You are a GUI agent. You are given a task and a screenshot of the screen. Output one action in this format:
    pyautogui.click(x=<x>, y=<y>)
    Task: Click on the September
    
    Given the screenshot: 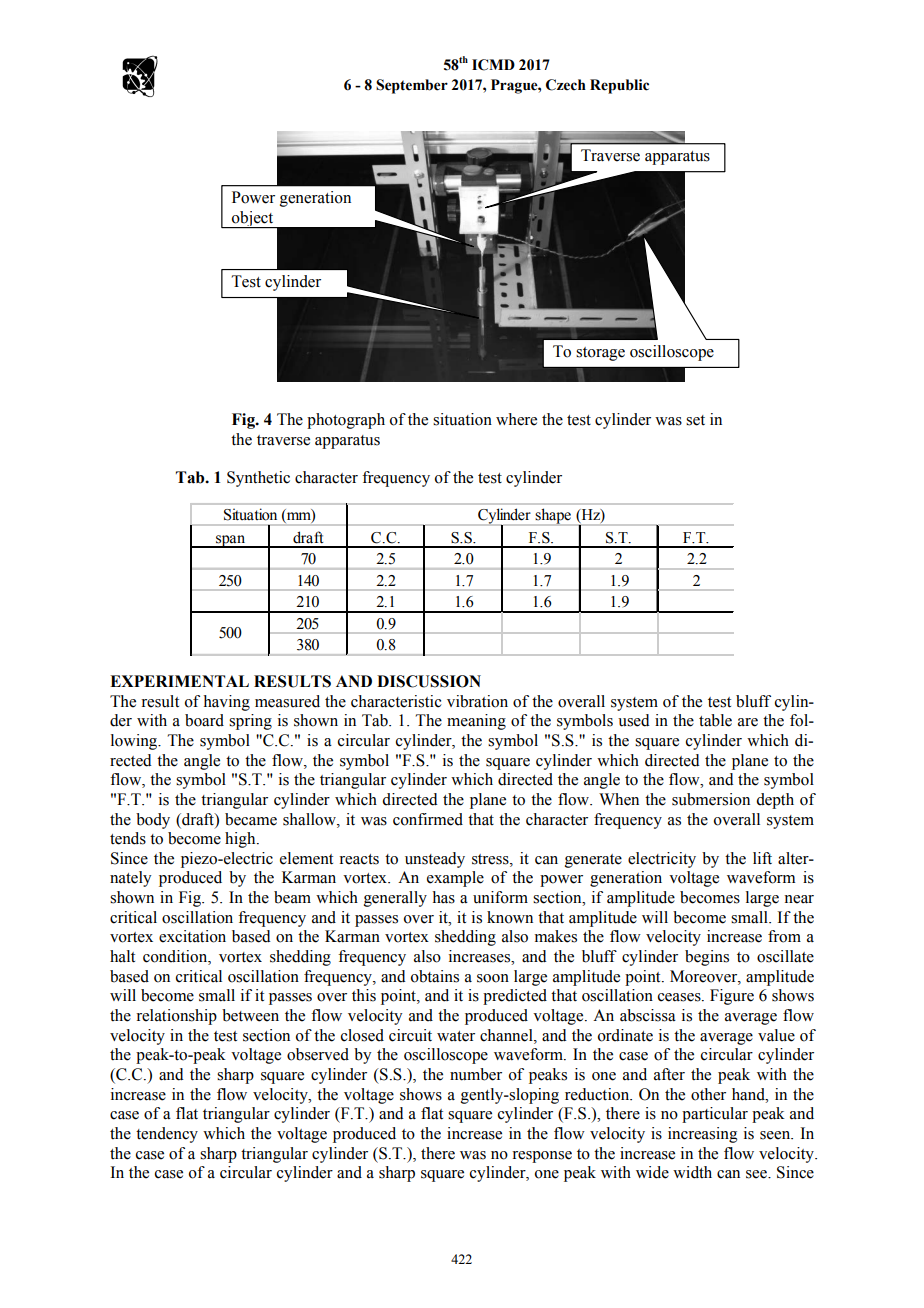 What is the action you would take?
    pyautogui.click(x=412, y=86)
